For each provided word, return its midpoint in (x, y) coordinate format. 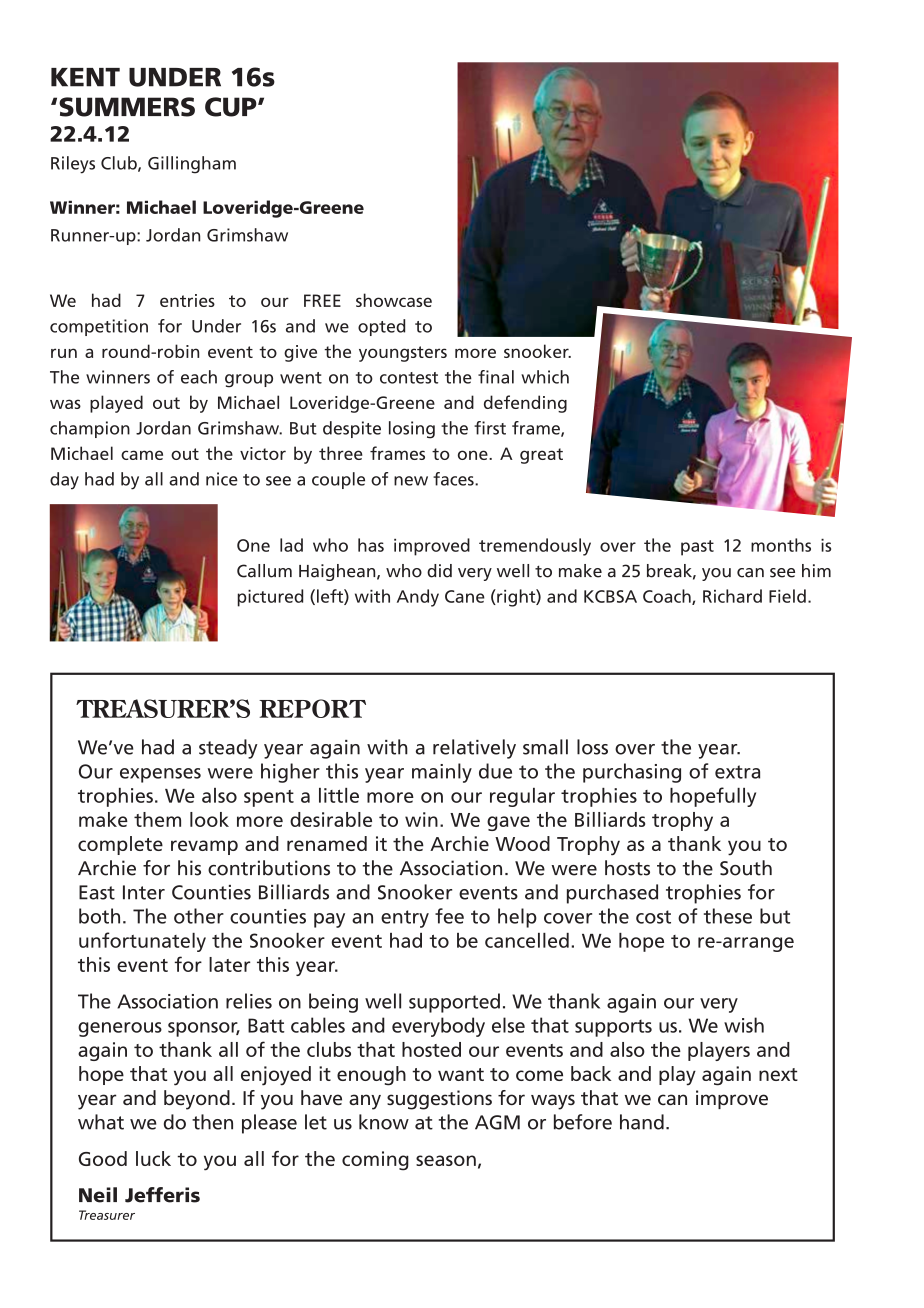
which (545, 377)
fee (449, 916)
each (199, 377)
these (728, 916)
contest (409, 378)
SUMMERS (127, 107)
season (446, 1160)
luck (153, 1158)
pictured (270, 598)
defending (525, 404)
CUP (232, 107)
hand (642, 1122)
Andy (418, 598)
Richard (732, 596)
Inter (144, 892)
